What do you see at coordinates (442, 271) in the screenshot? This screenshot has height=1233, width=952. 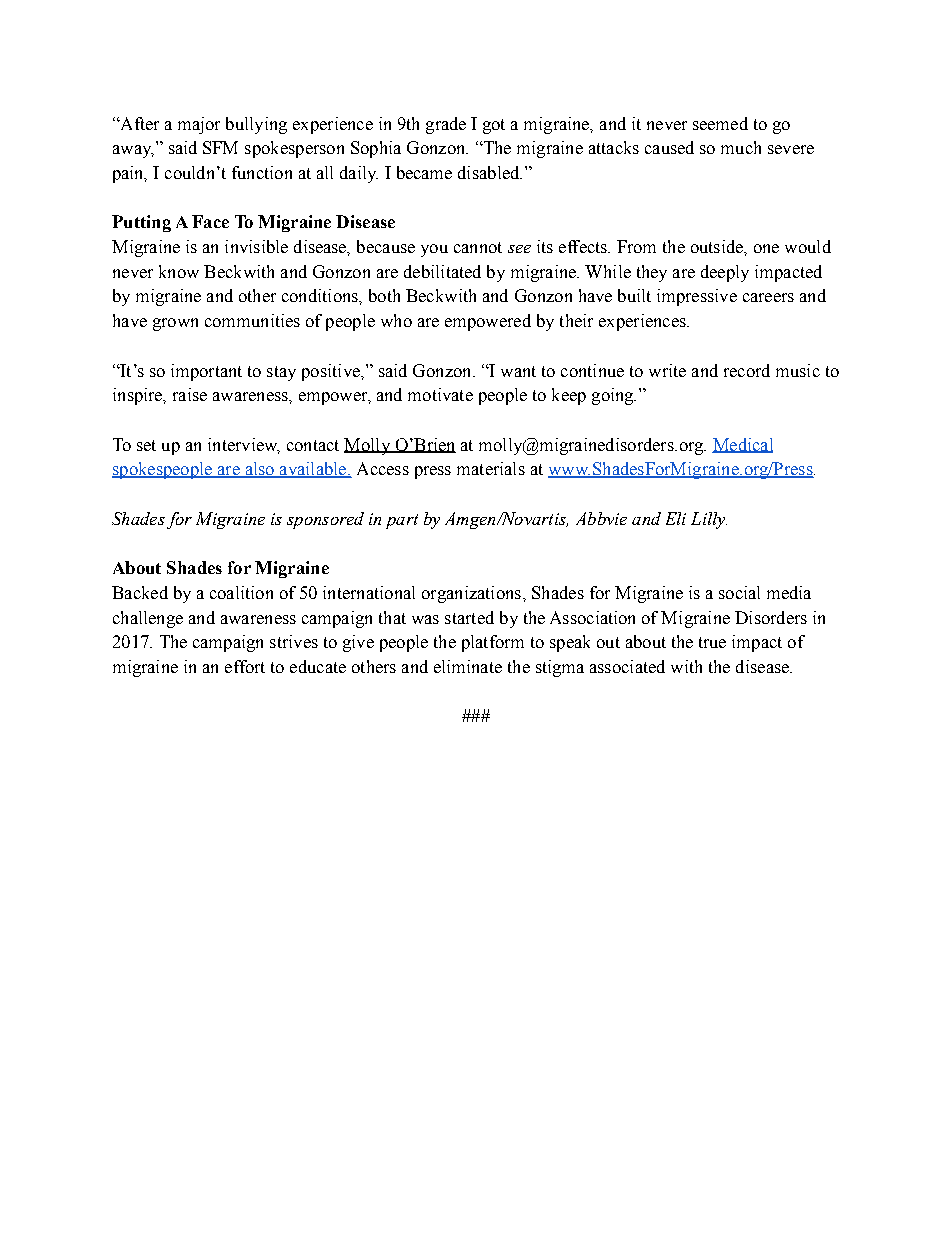 I see `debilitated` at bounding box center [442, 271].
